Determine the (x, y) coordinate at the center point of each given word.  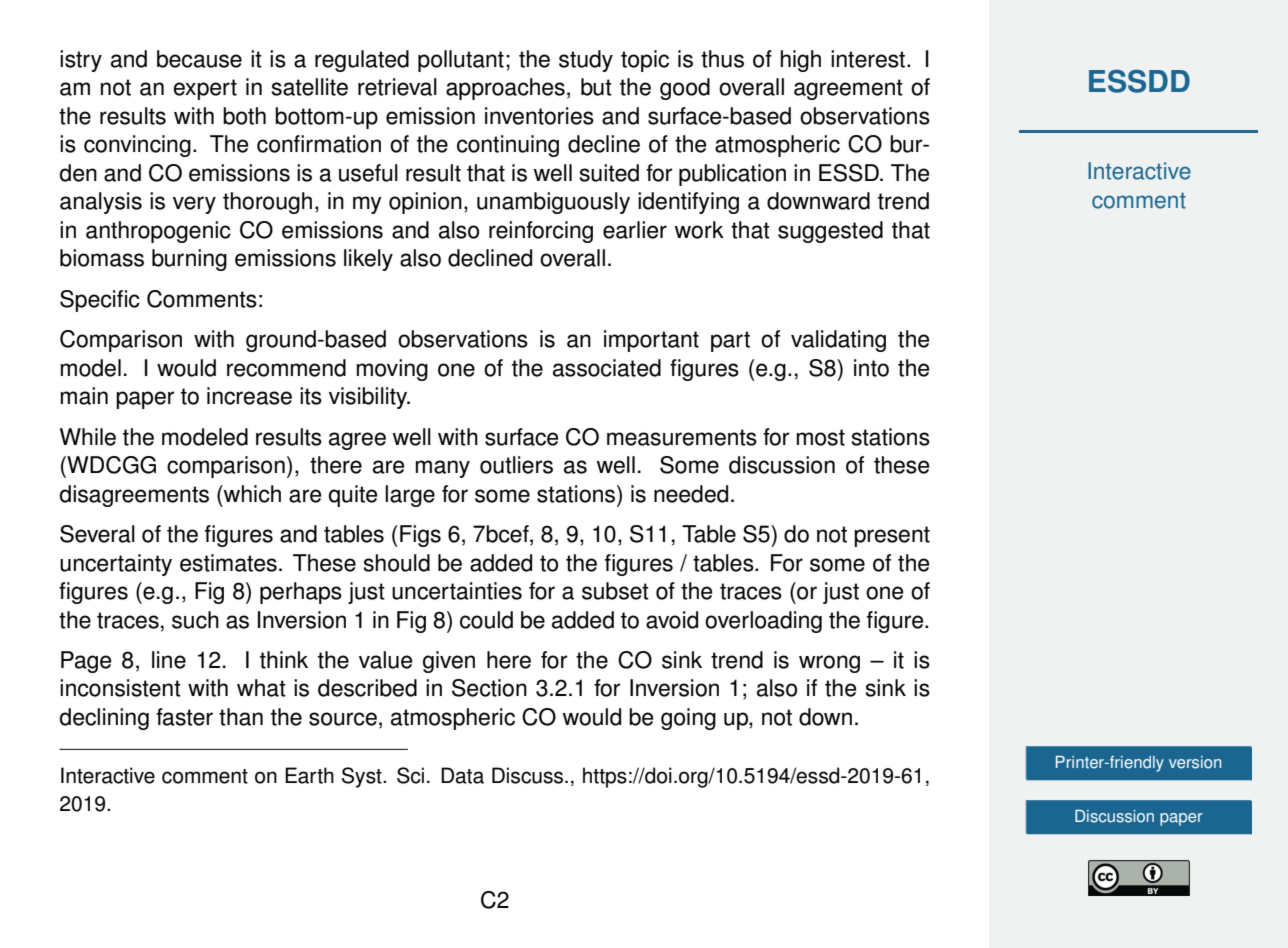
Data (462, 775)
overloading (763, 622)
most (821, 437)
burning (189, 260)
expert (205, 89)
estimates (228, 563)
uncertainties (457, 591)
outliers (516, 465)
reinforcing (541, 232)
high (801, 61)
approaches (505, 89)
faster (184, 717)
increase (249, 396)
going (688, 719)
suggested (830, 232)
